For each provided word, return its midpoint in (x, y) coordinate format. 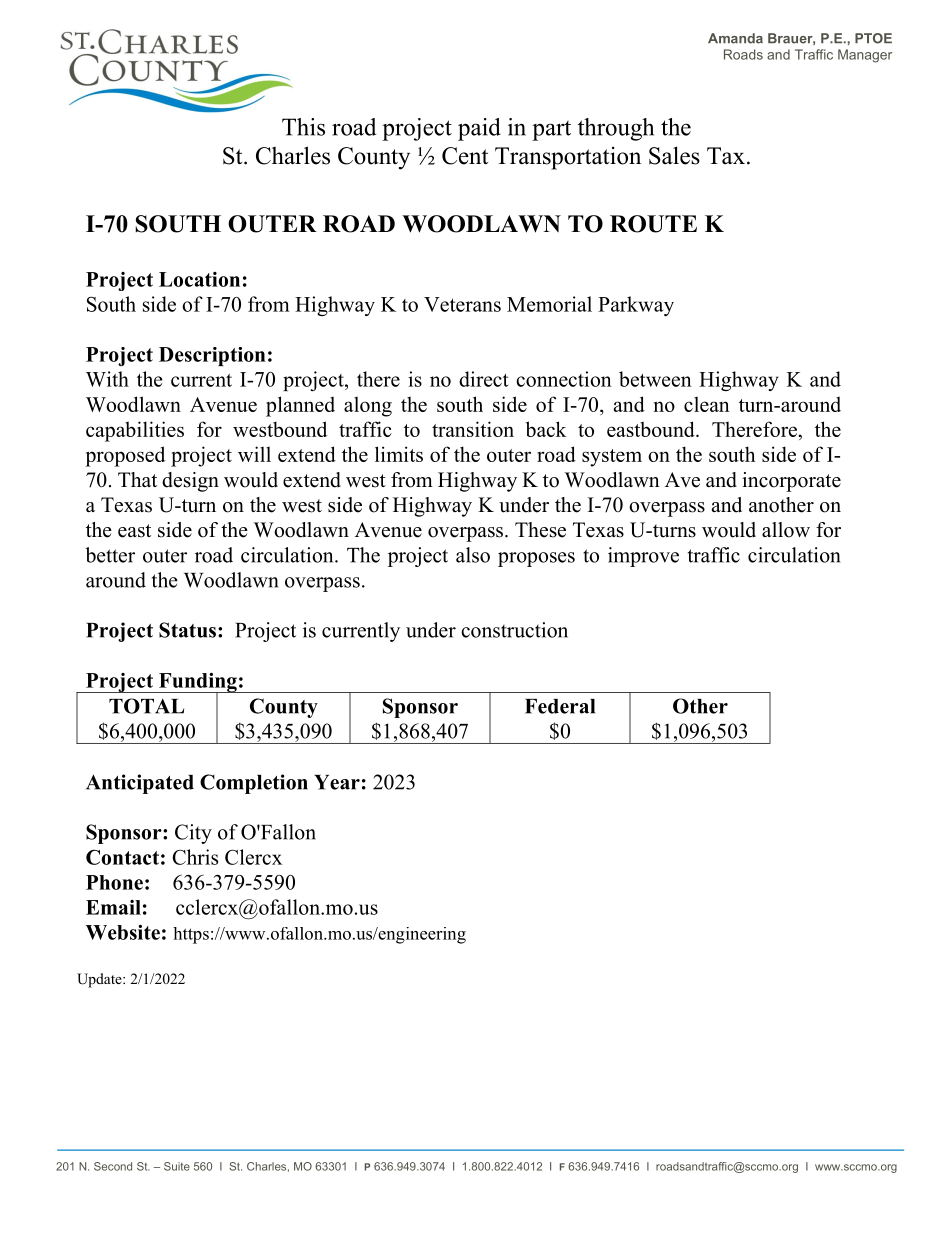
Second (113, 1166)
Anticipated (140, 784)
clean (707, 404)
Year (337, 782)
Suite (177, 1166)
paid (479, 129)
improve (643, 557)
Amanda (735, 38)
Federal (560, 706)
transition (473, 429)
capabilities (135, 431)
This (303, 127)
